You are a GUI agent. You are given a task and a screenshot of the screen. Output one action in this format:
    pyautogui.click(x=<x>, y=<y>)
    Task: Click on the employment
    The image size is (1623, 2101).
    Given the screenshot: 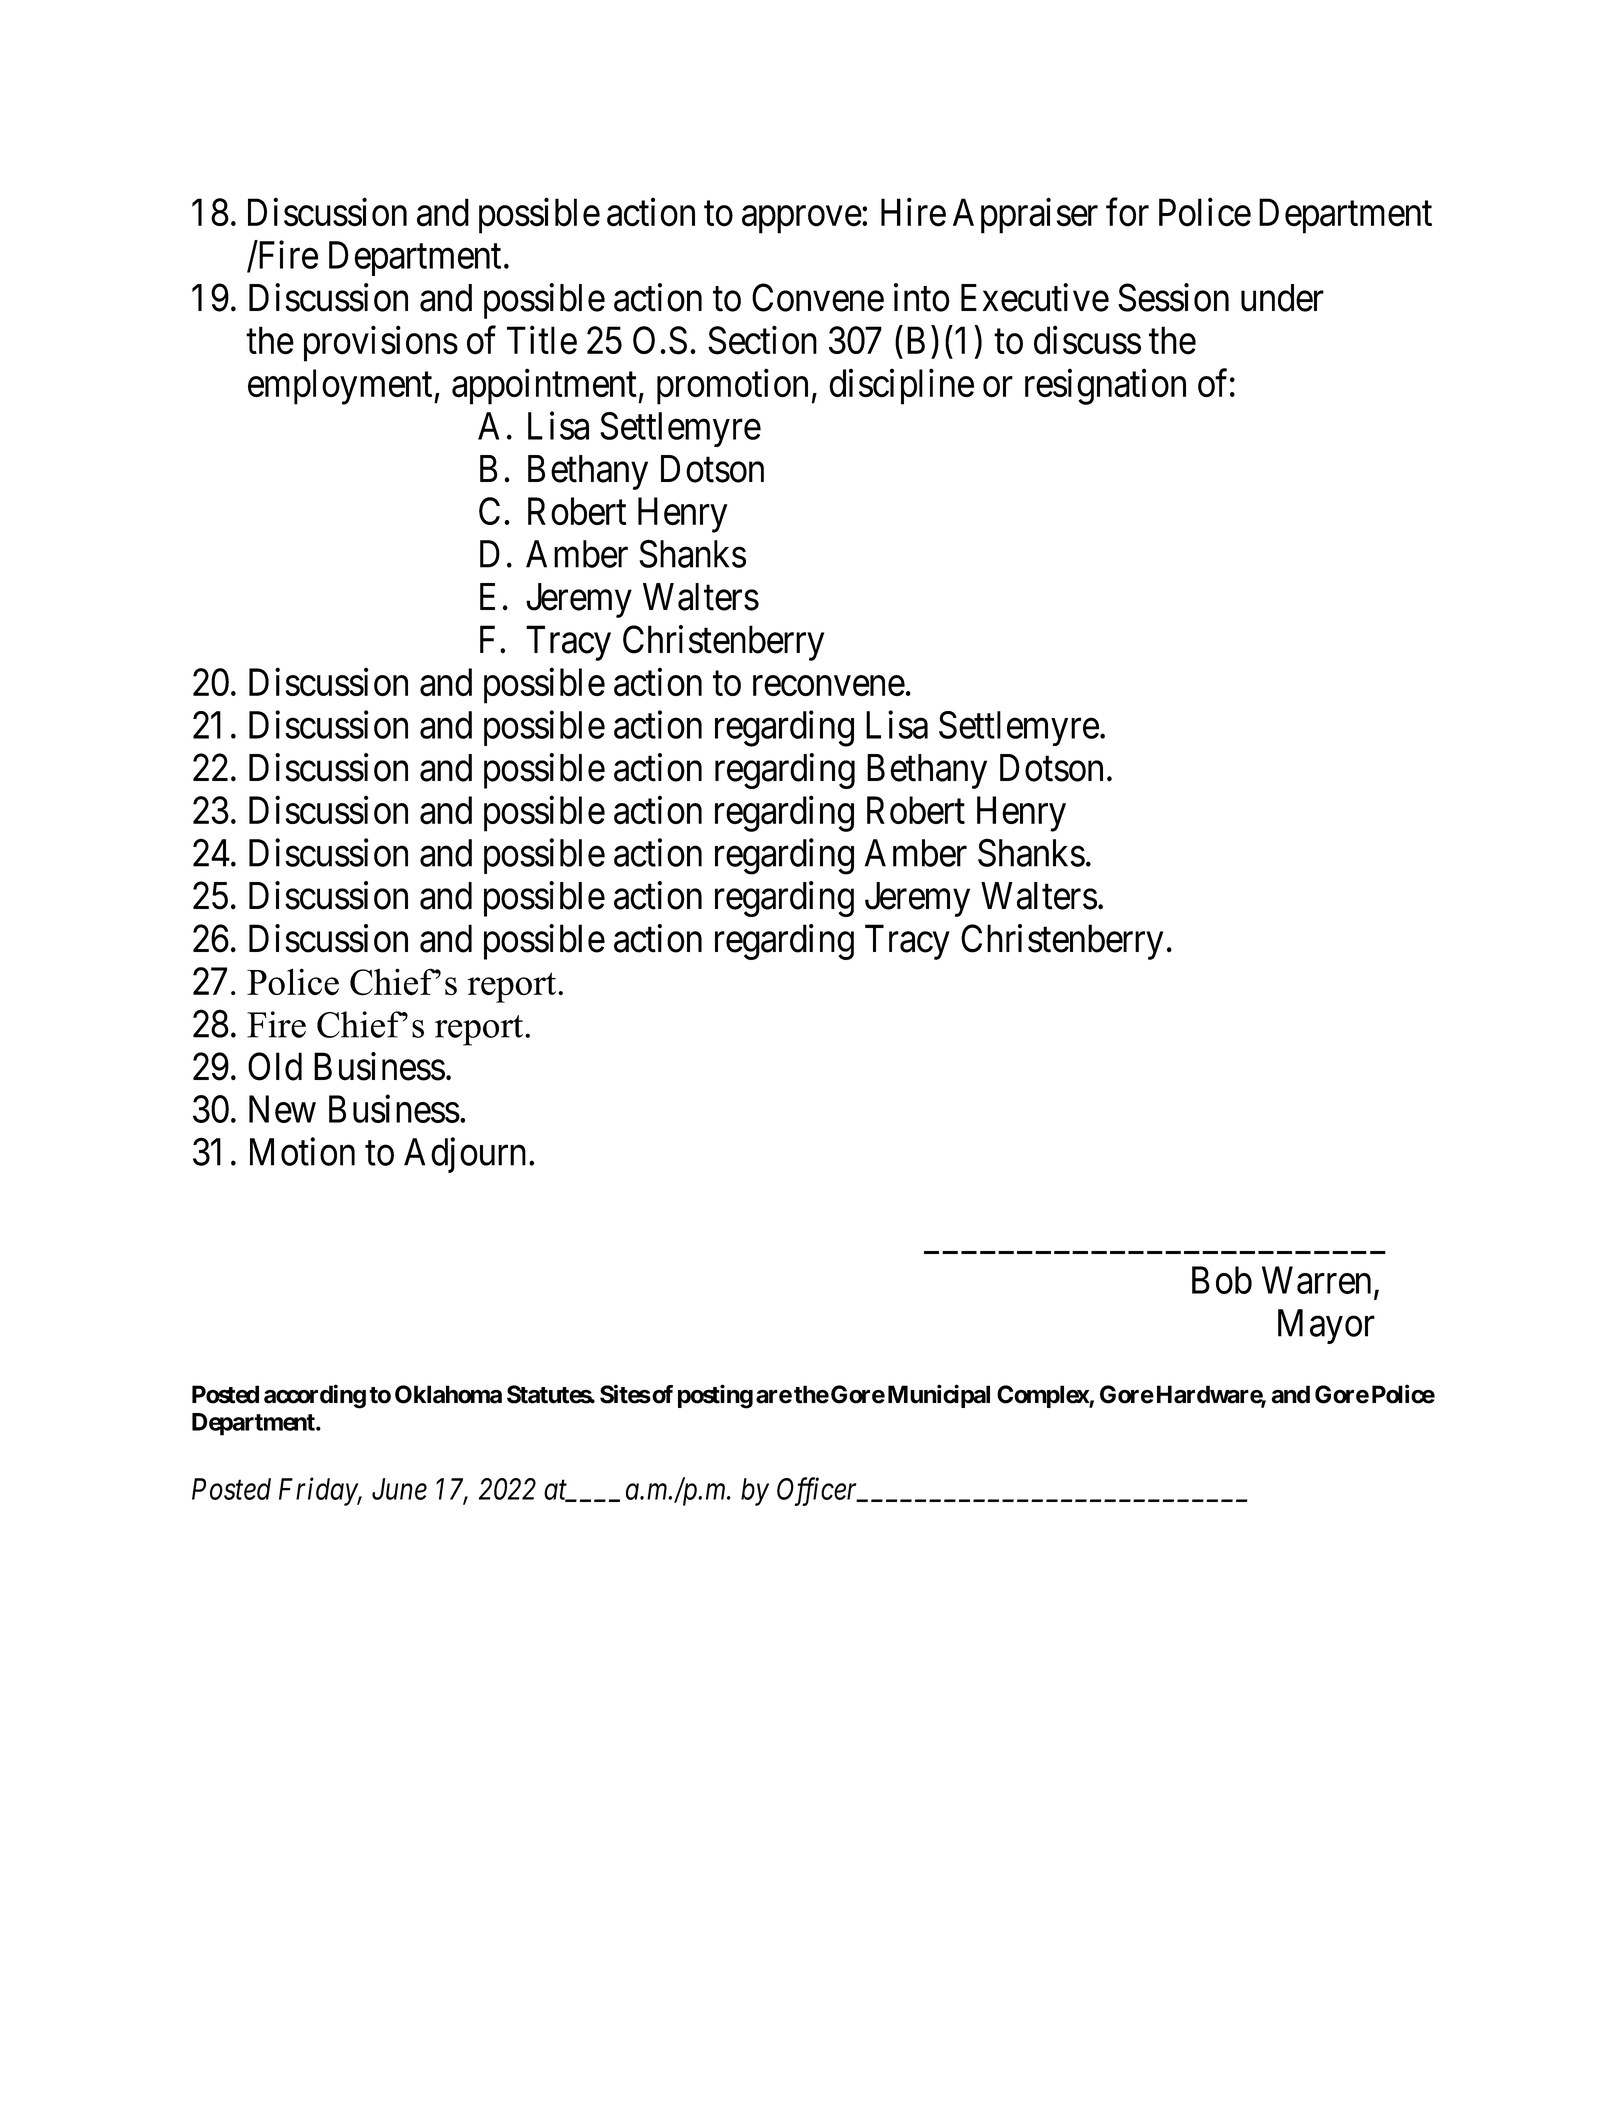 What is the action you would take?
    pyautogui.click(x=341, y=387)
